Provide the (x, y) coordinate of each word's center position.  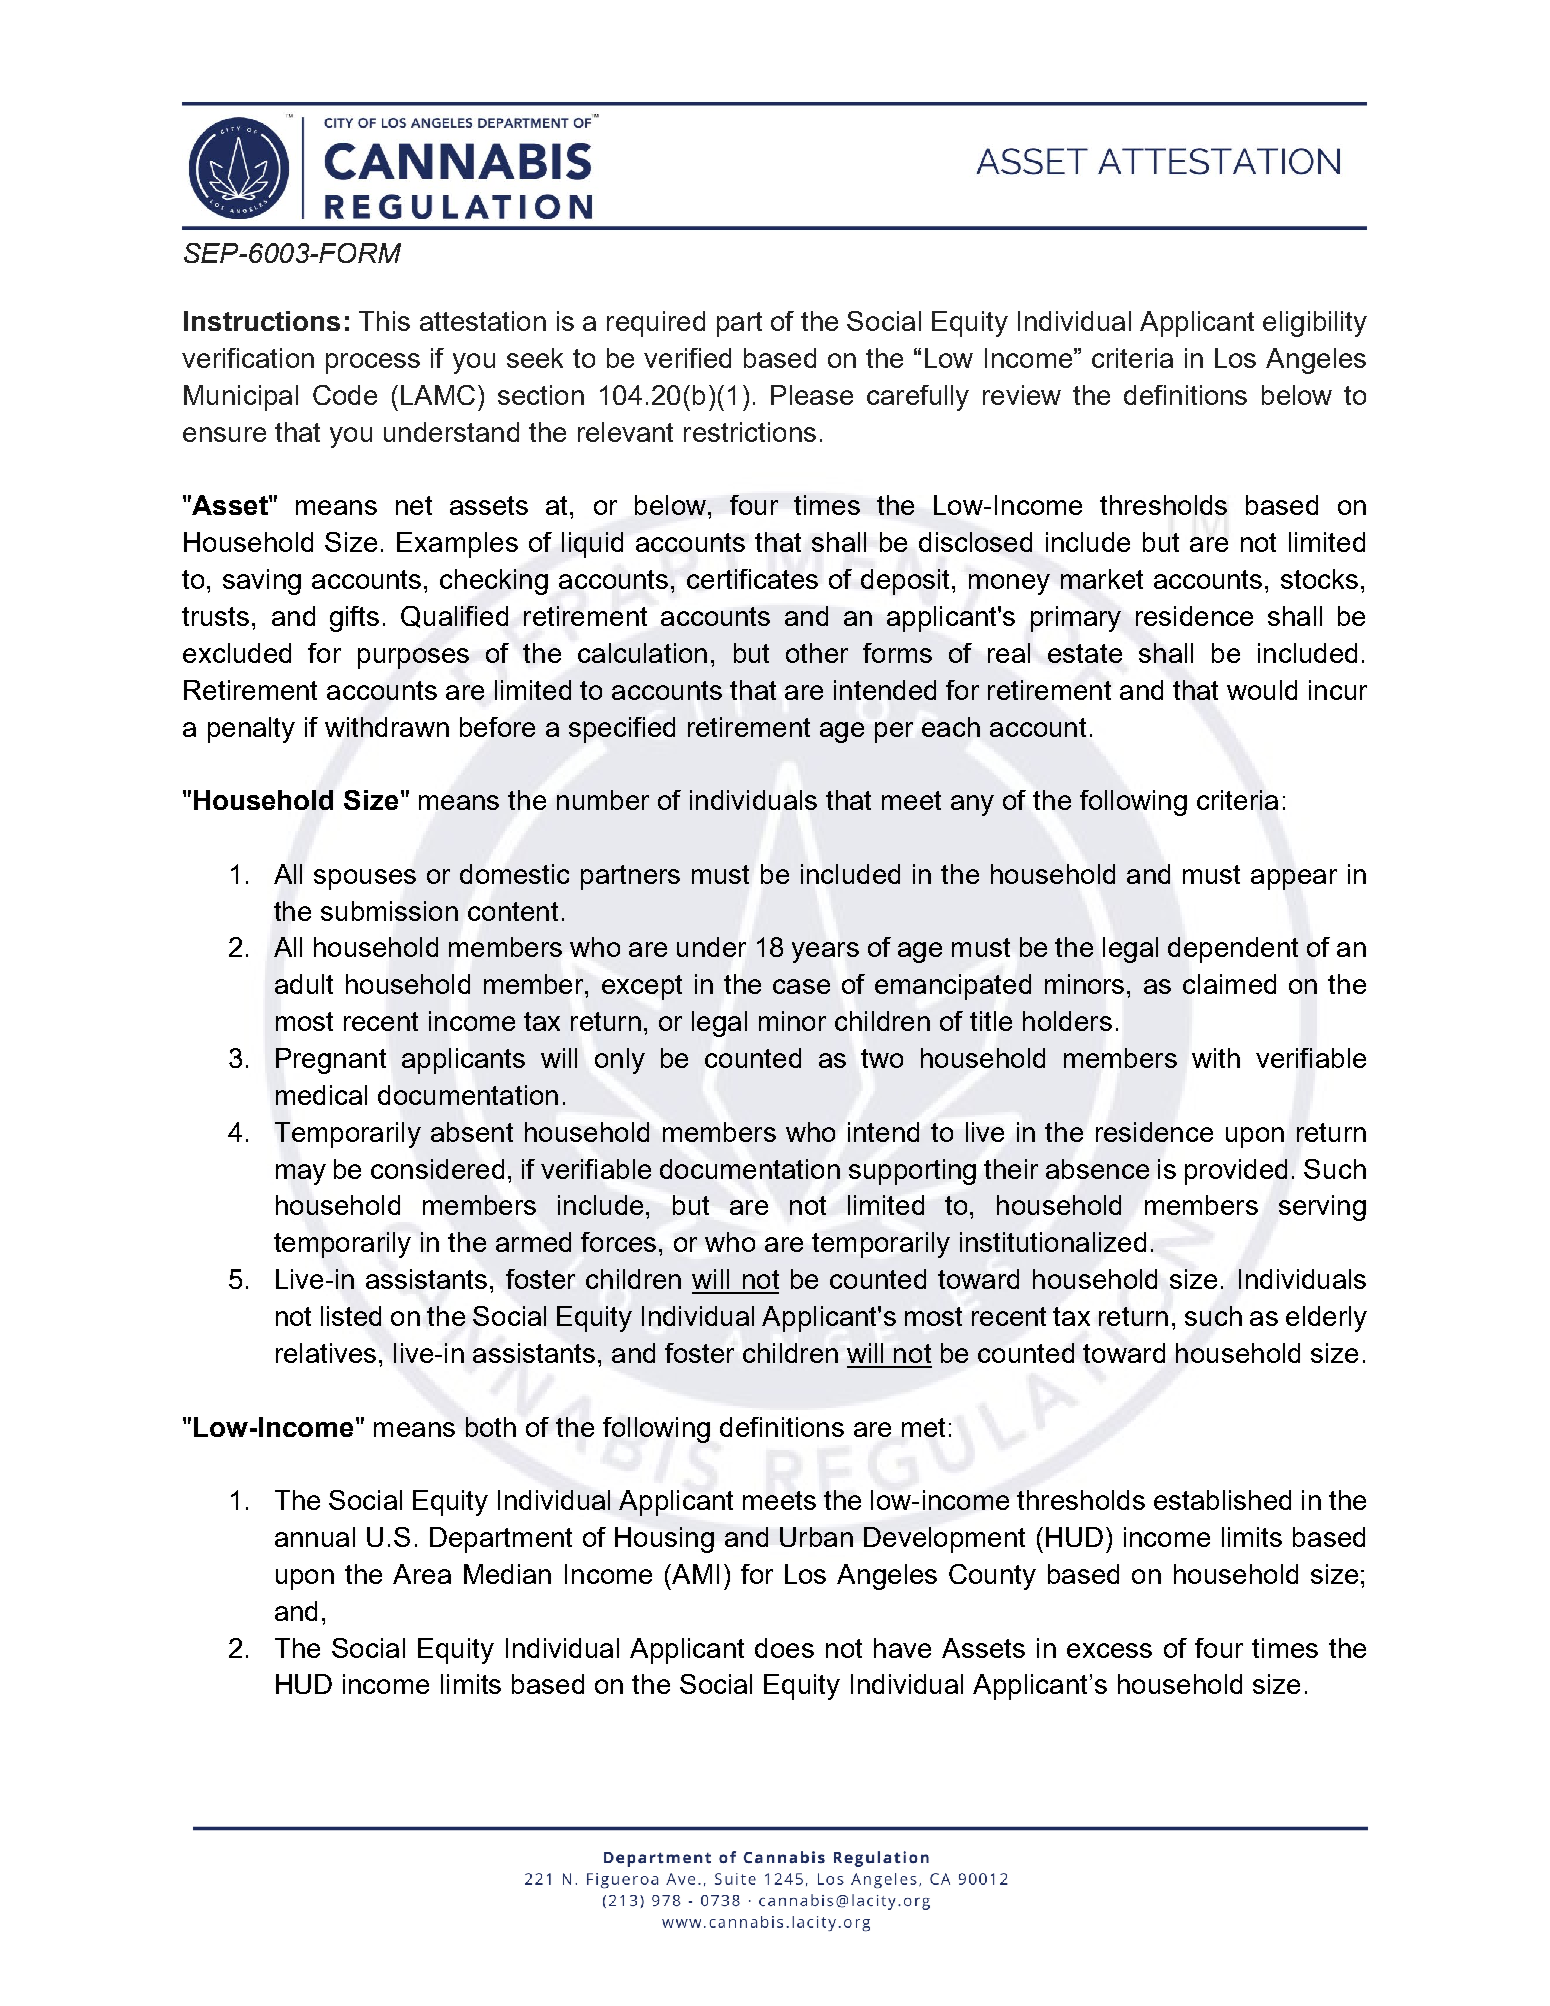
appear (1294, 879)
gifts (354, 619)
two (882, 1058)
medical (321, 1095)
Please (812, 395)
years (825, 952)
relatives (326, 1353)
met (923, 1427)
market (1102, 579)
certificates (752, 579)
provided (1236, 1172)
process (373, 363)
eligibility (1315, 324)
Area (422, 1574)
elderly (1326, 1319)
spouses (365, 879)
